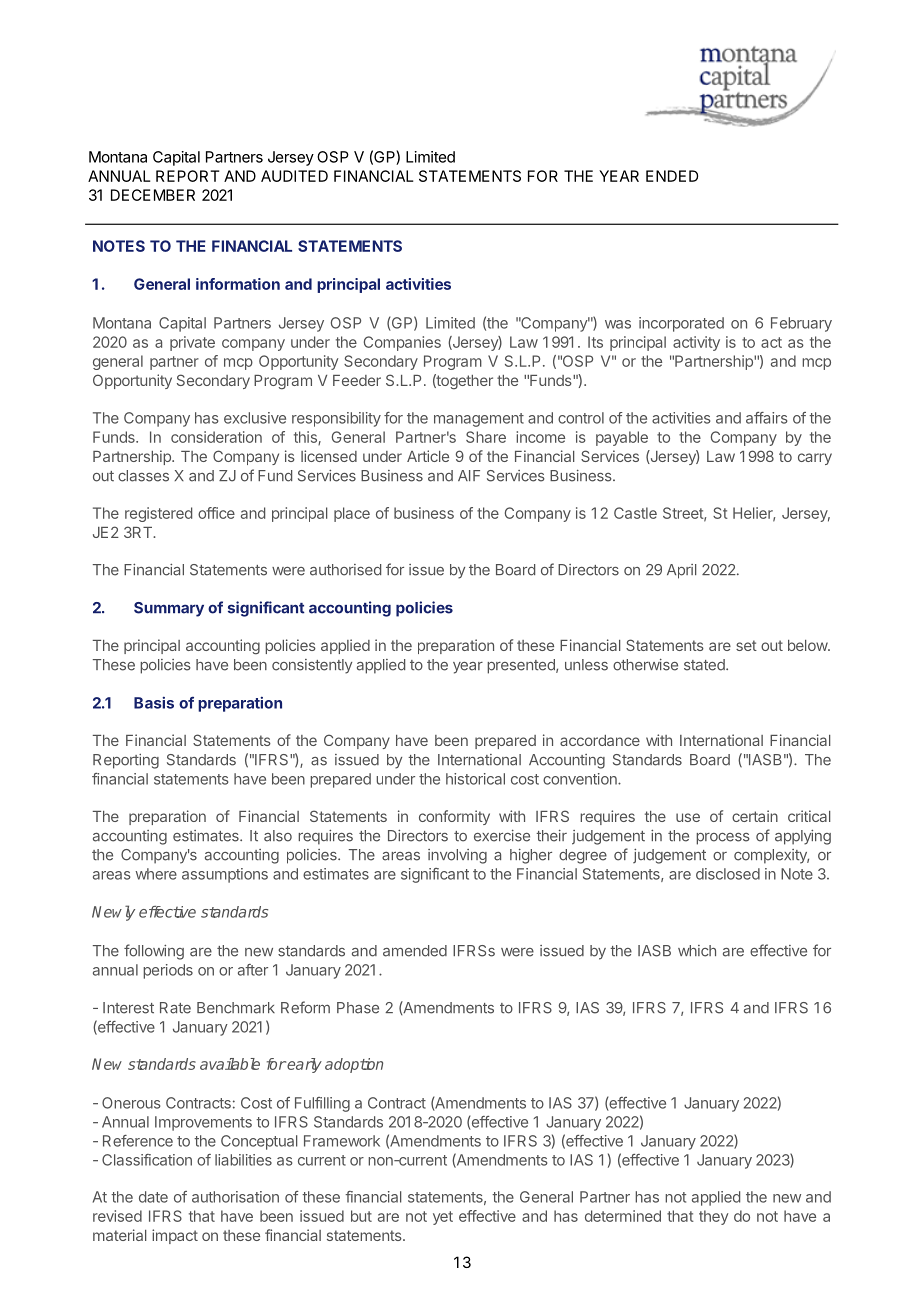 Image resolution: width=924 pixels, height=1308 pixels. What do you see at coordinates (713, 1217) in the page?
I see `they` at bounding box center [713, 1217].
